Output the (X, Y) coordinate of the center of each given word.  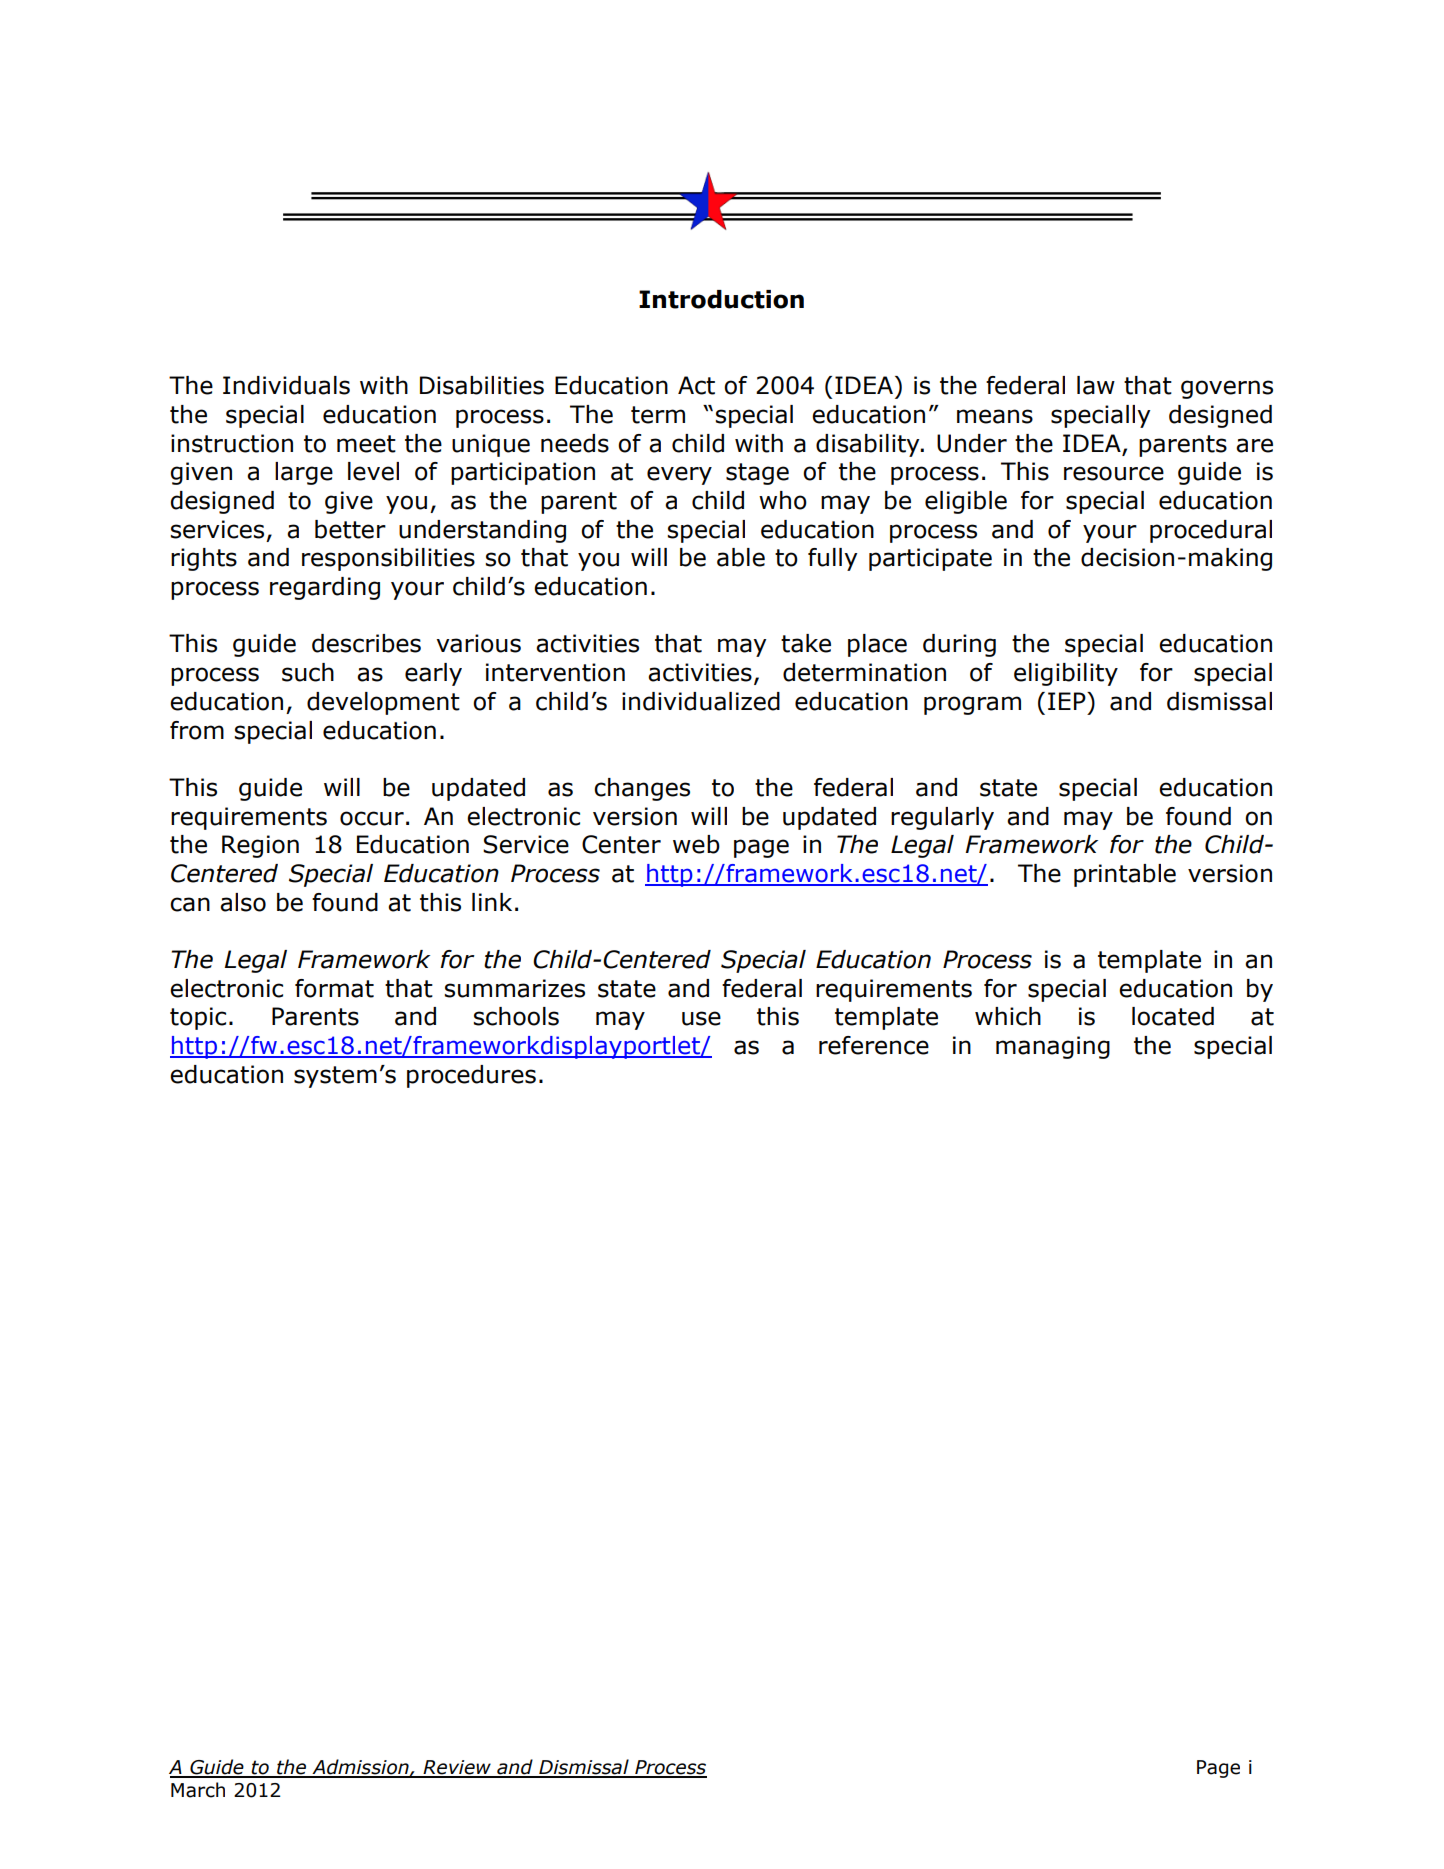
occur (372, 818)
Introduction (721, 299)
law (1096, 385)
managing (1053, 1047)
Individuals (286, 385)
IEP (1068, 701)
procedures (471, 1076)
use (701, 1018)
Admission (360, 1768)
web (696, 844)
